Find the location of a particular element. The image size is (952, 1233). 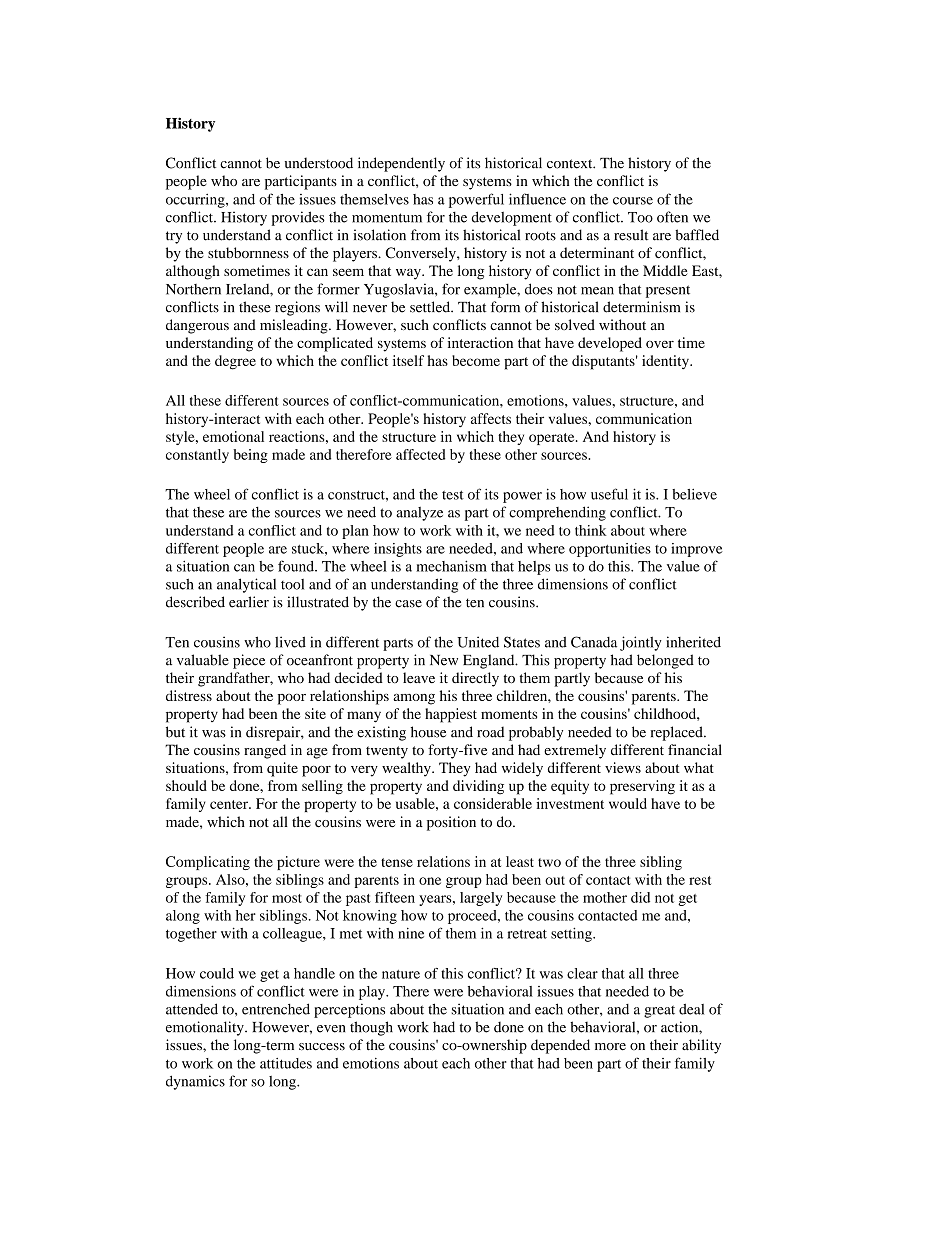

earlier is located at coordinates (249, 602).
